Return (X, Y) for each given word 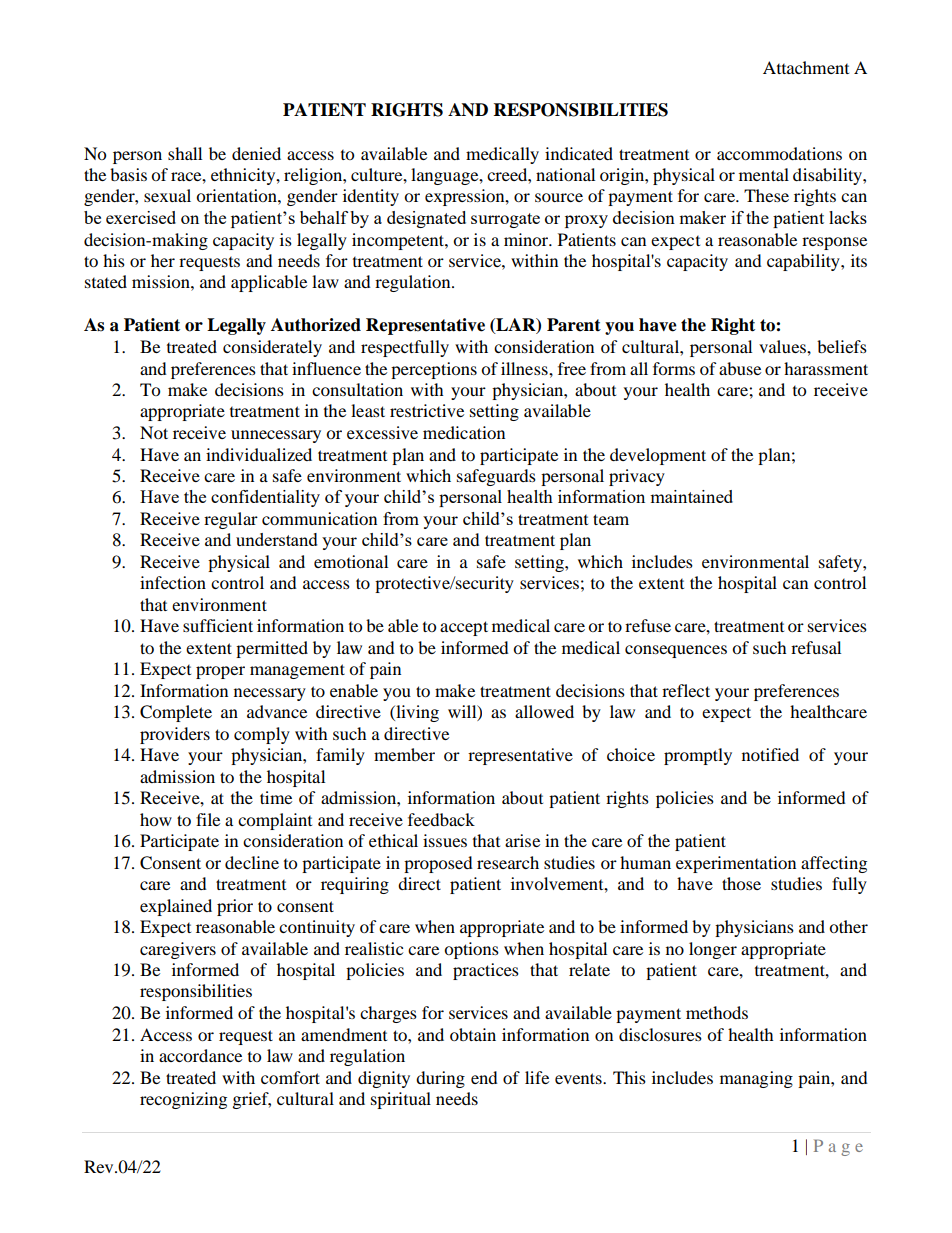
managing (756, 1079)
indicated (579, 153)
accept (464, 628)
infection (173, 582)
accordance (200, 1055)
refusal (816, 647)
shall (185, 153)
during (440, 1079)
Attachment (806, 67)
